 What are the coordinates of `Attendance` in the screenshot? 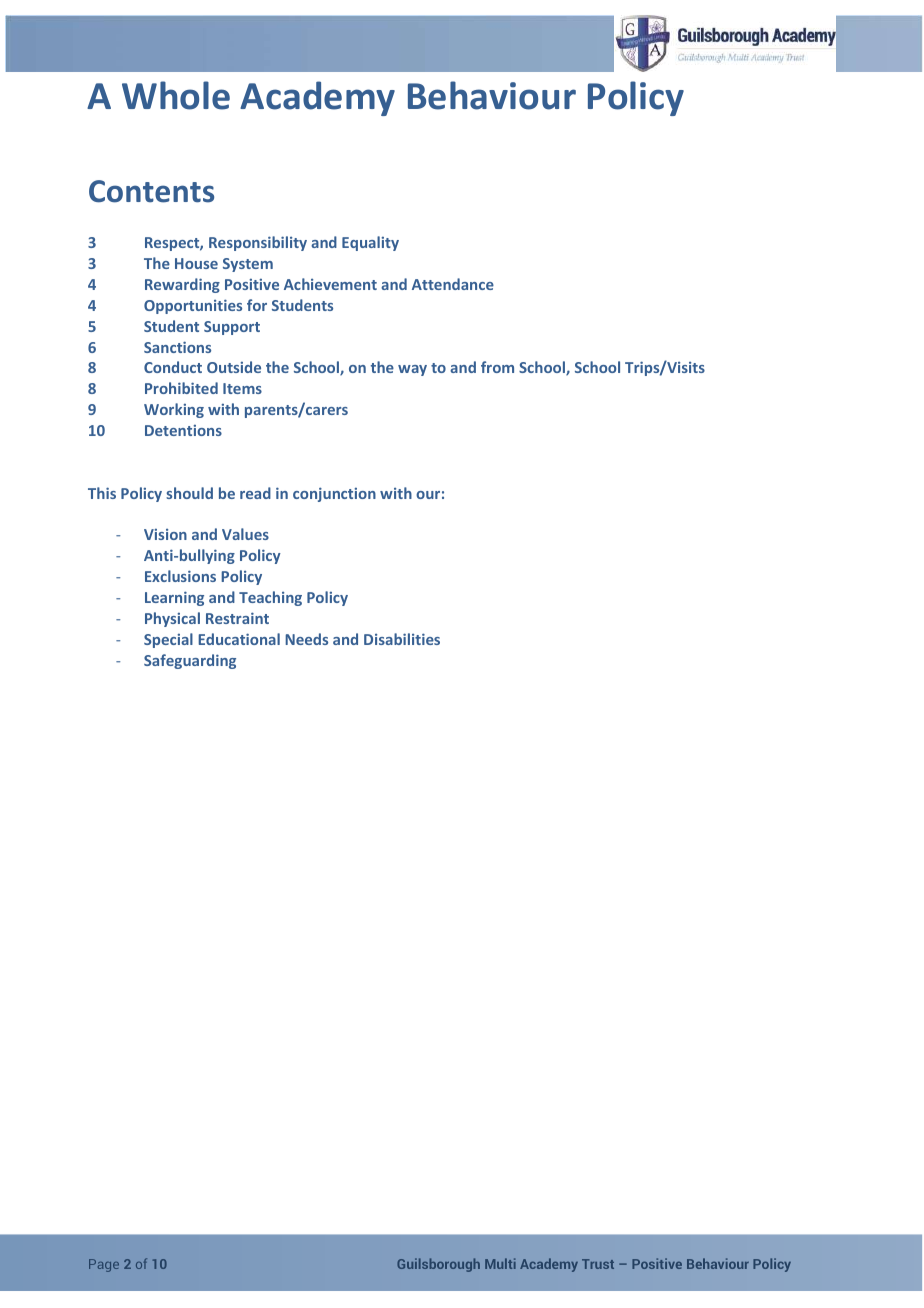 It's located at (453, 284).
